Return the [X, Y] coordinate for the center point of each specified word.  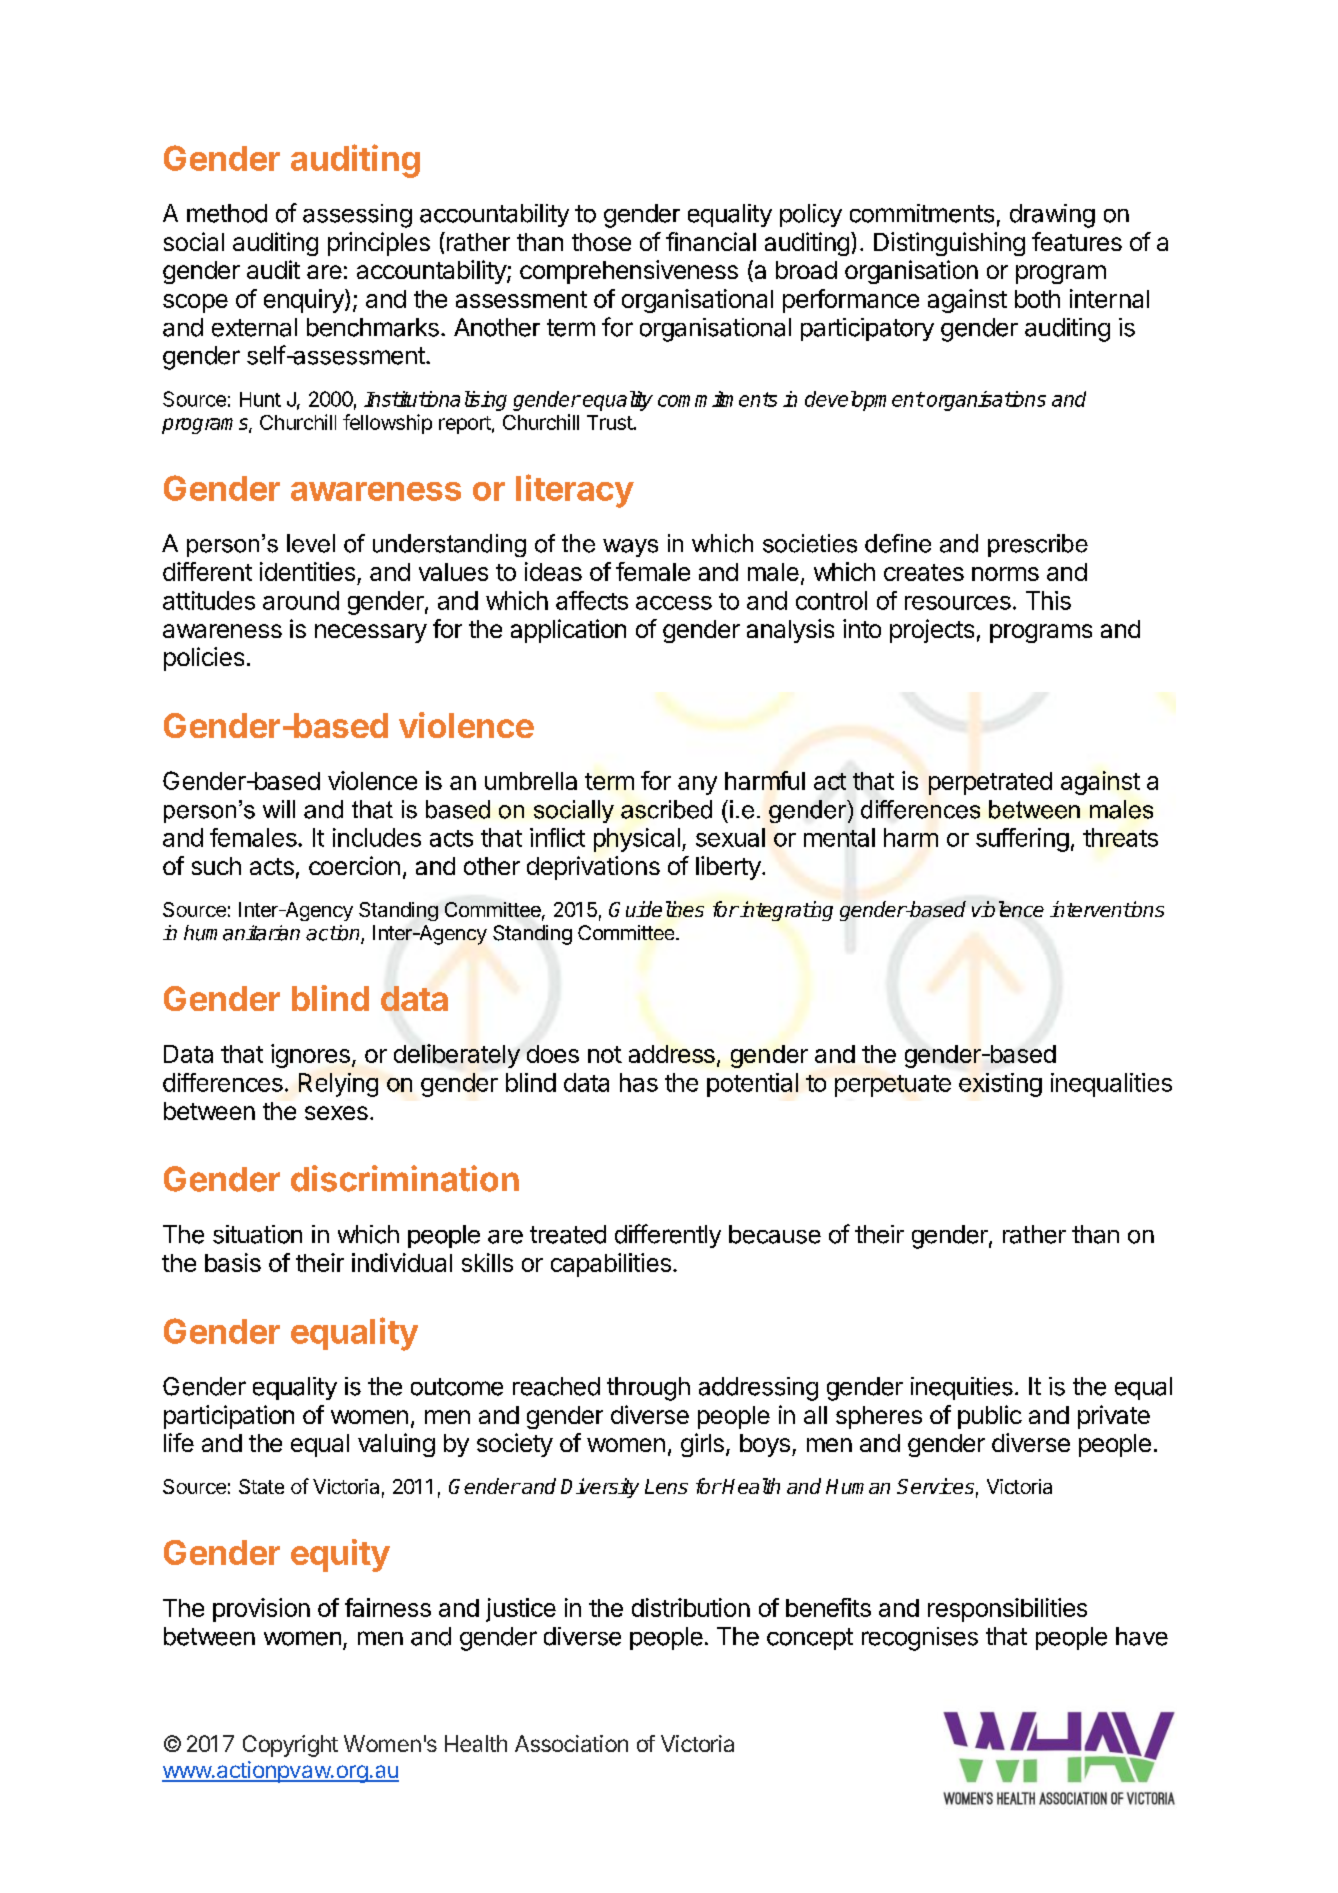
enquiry [305, 301]
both [1037, 299]
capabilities [611, 1265]
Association [571, 1743]
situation [257, 1234]
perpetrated [990, 783]
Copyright [290, 1746]
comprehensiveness [629, 272]
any [697, 785]
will [279, 809]
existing [1000, 1085]
